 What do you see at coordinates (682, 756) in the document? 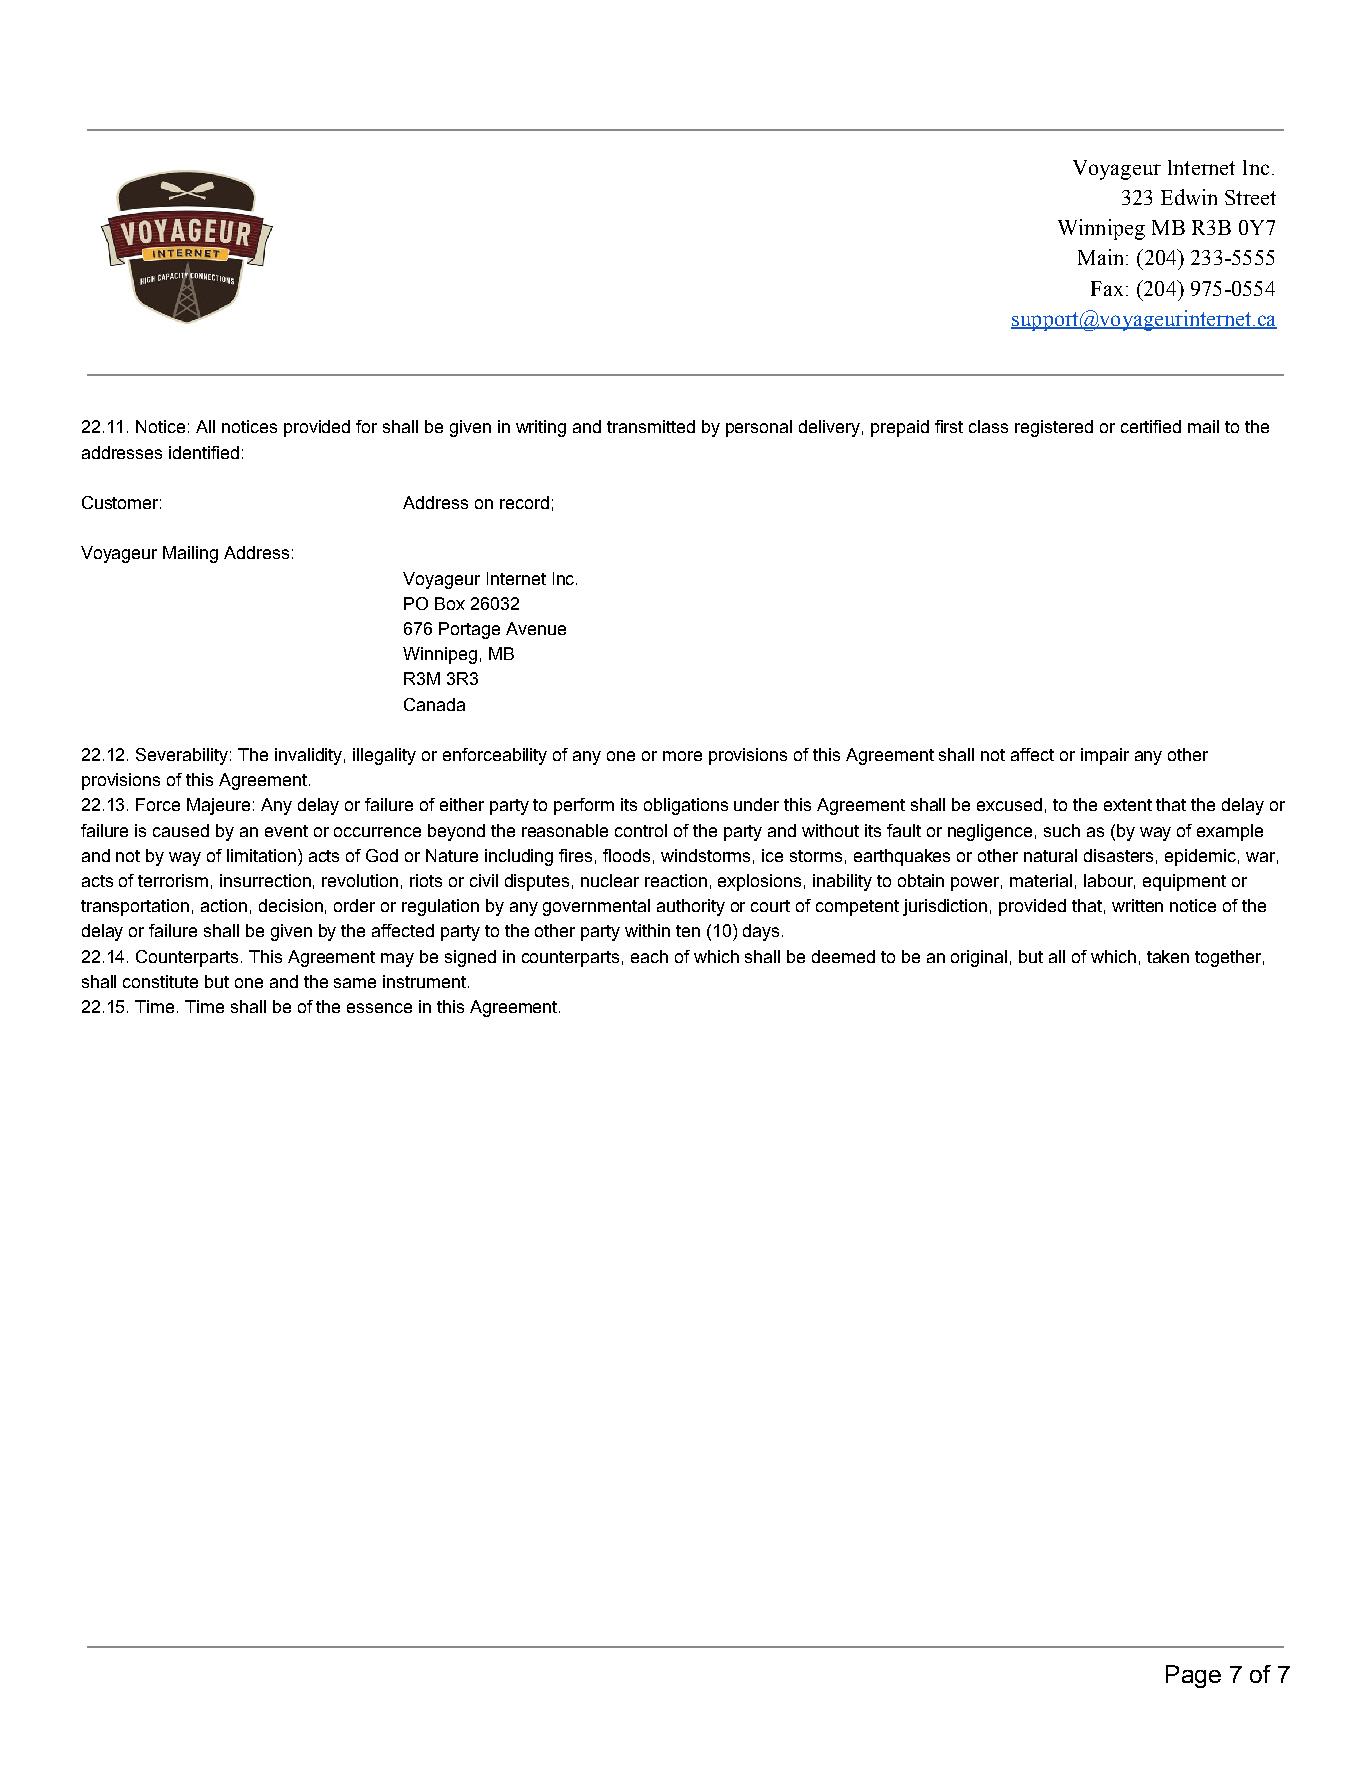
I see `more` at bounding box center [682, 756].
